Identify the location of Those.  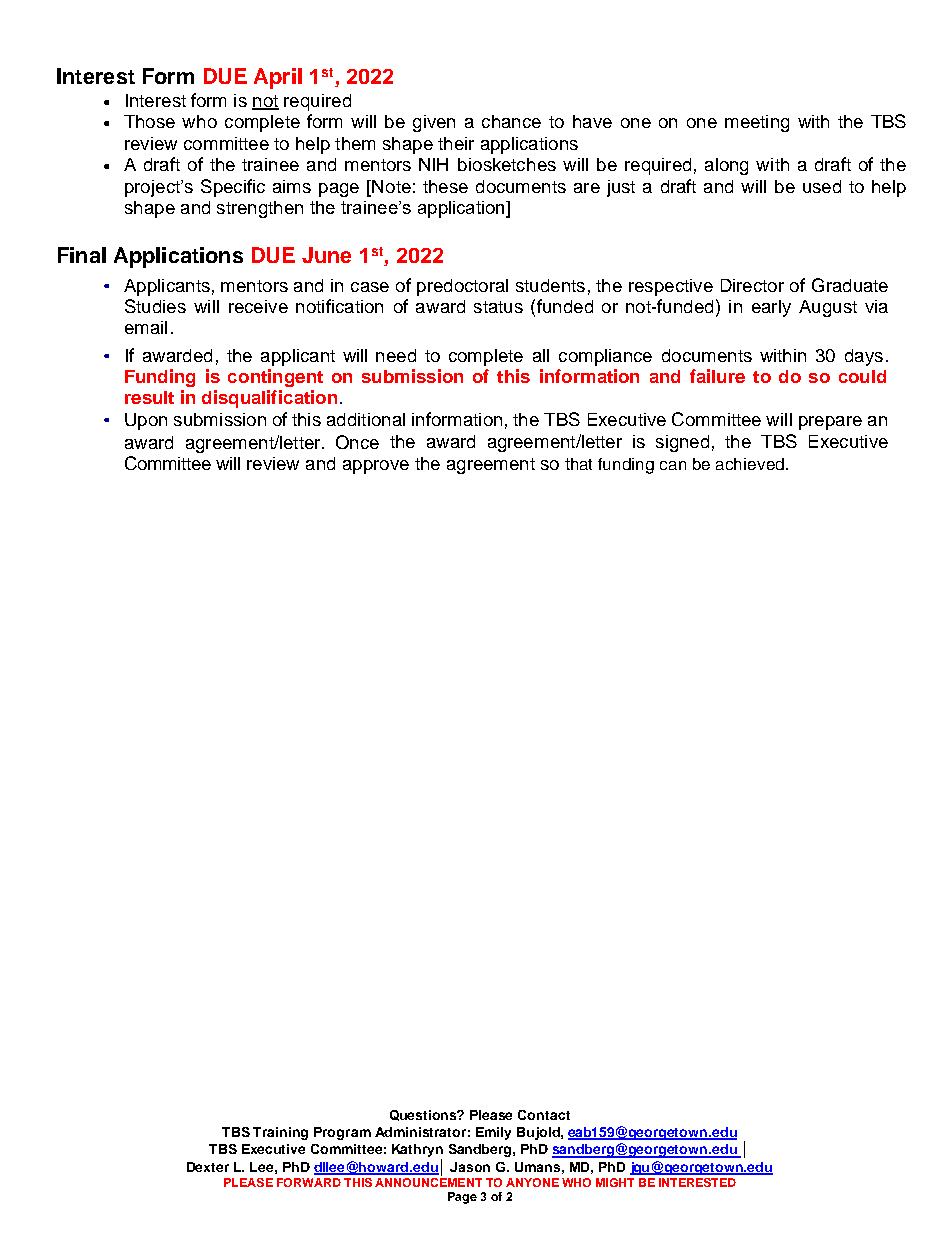
(149, 121).
